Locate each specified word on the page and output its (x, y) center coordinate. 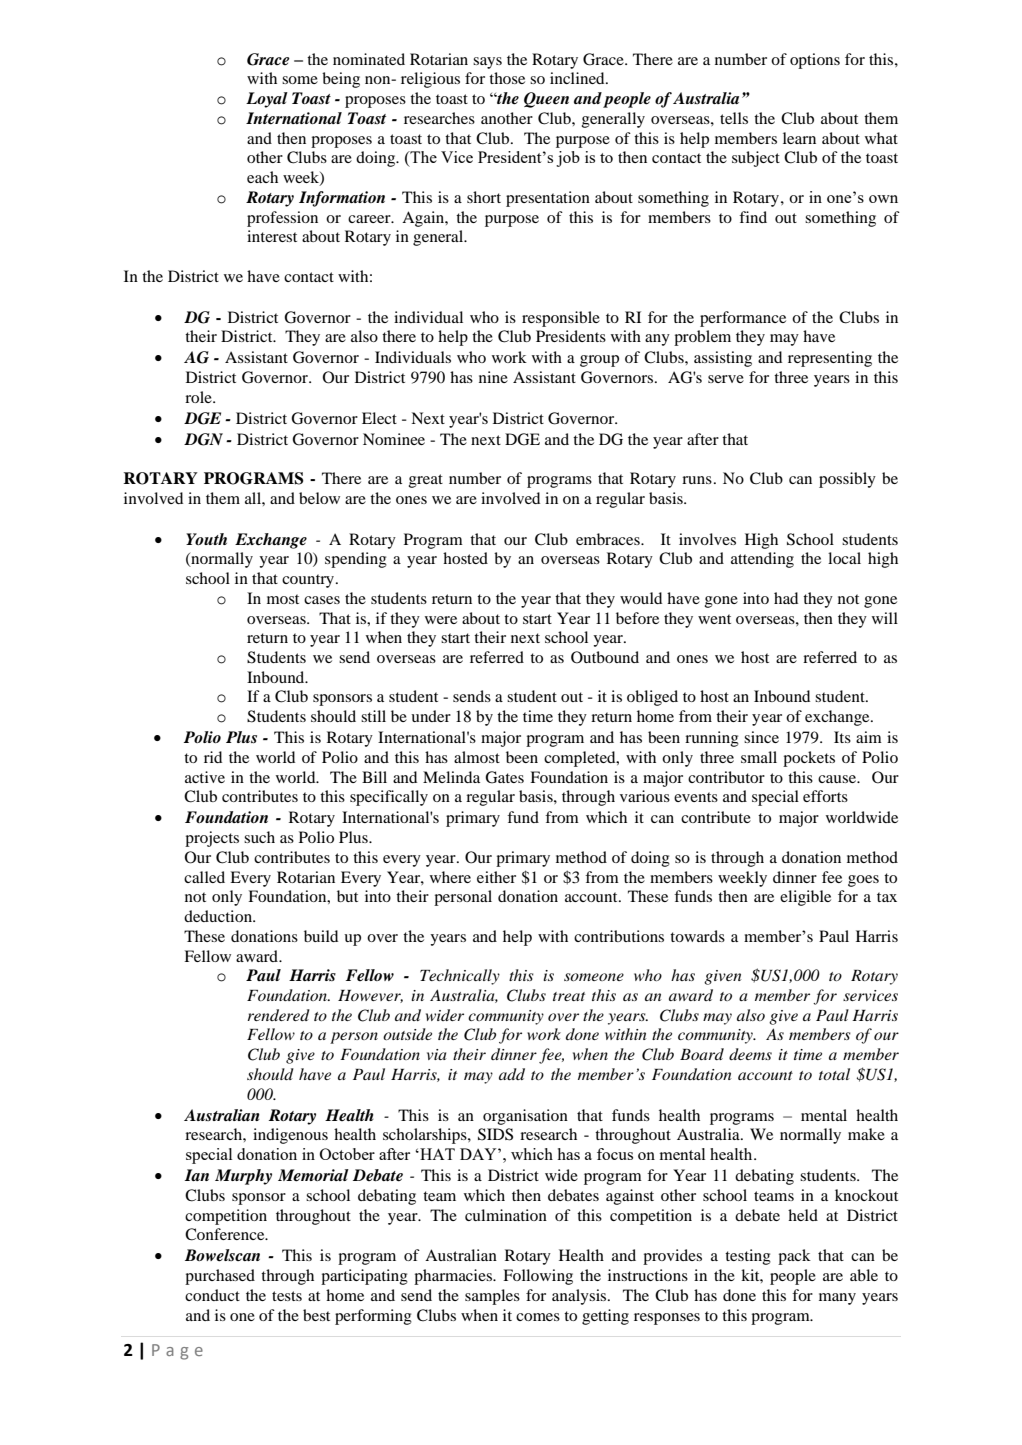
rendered (278, 1015)
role (199, 397)
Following (538, 1277)
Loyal (267, 100)
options (815, 61)
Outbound (605, 657)
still (373, 716)
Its (842, 737)
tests (287, 1296)
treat (569, 996)
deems (750, 1054)
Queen (546, 100)
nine (493, 377)
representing (830, 359)
